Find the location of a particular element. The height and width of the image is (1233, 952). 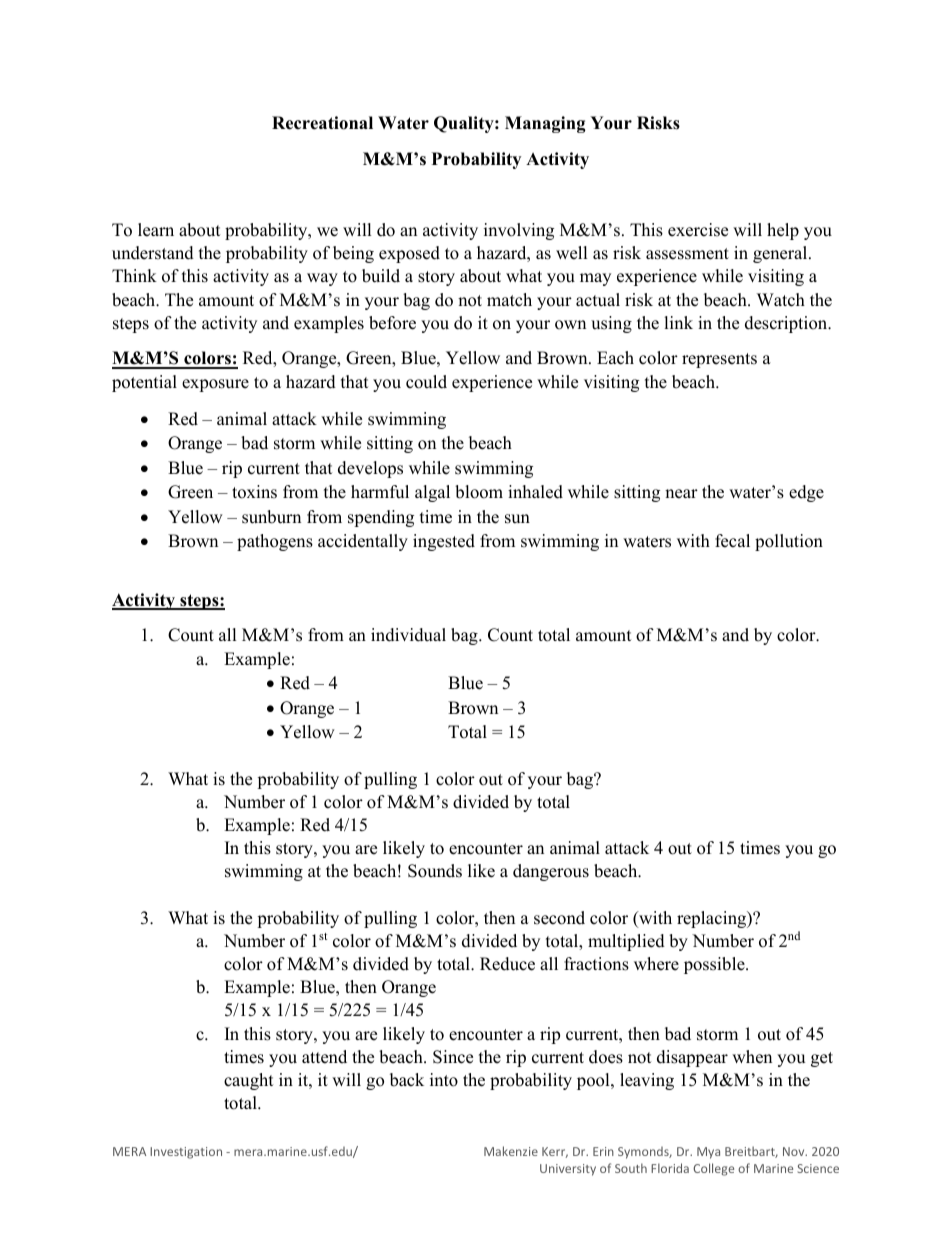

pathogens is located at coordinates (275, 542).
